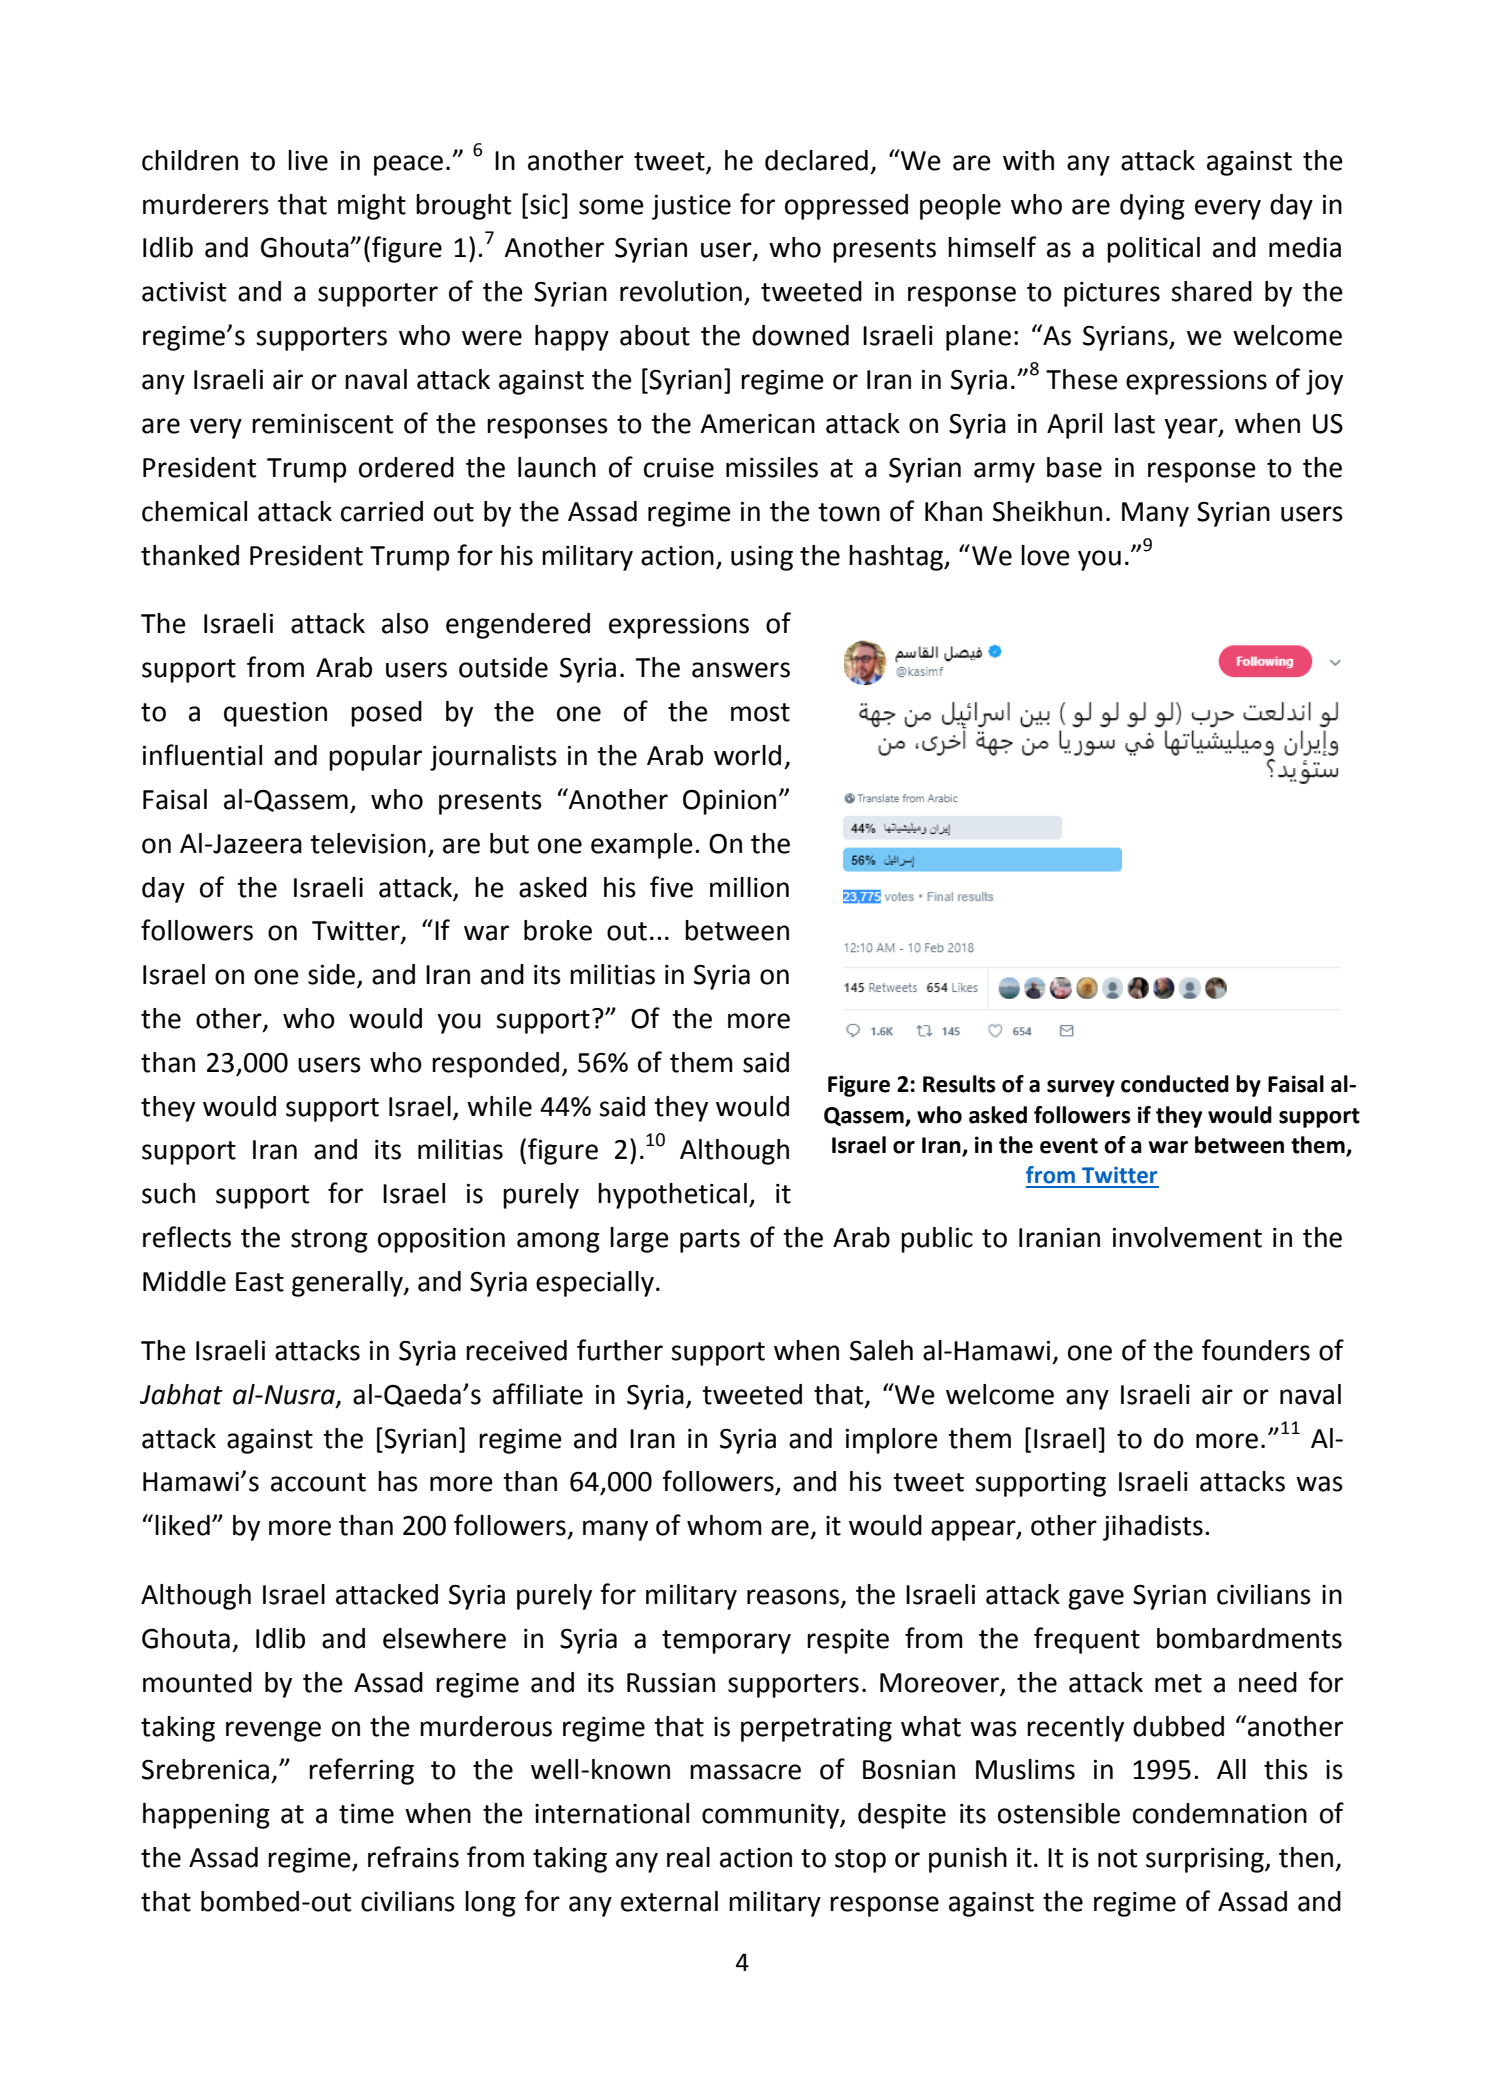  Describe the element at coordinates (691, 207) in the page. I see `justice` at that location.
